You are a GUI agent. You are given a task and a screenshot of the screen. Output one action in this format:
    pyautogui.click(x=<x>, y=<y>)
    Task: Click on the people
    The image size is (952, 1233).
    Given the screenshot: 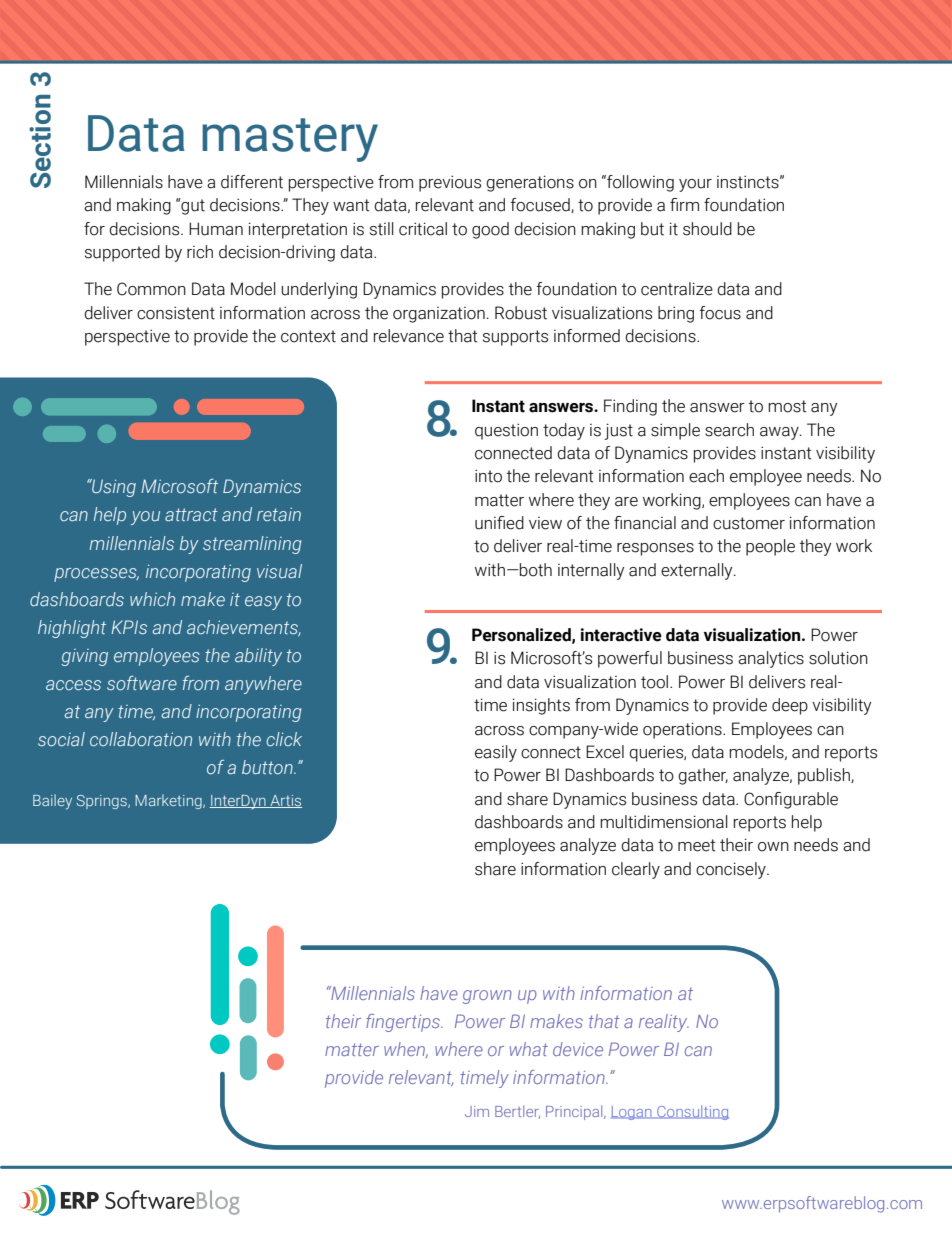 What is the action you would take?
    pyautogui.click(x=770, y=547)
